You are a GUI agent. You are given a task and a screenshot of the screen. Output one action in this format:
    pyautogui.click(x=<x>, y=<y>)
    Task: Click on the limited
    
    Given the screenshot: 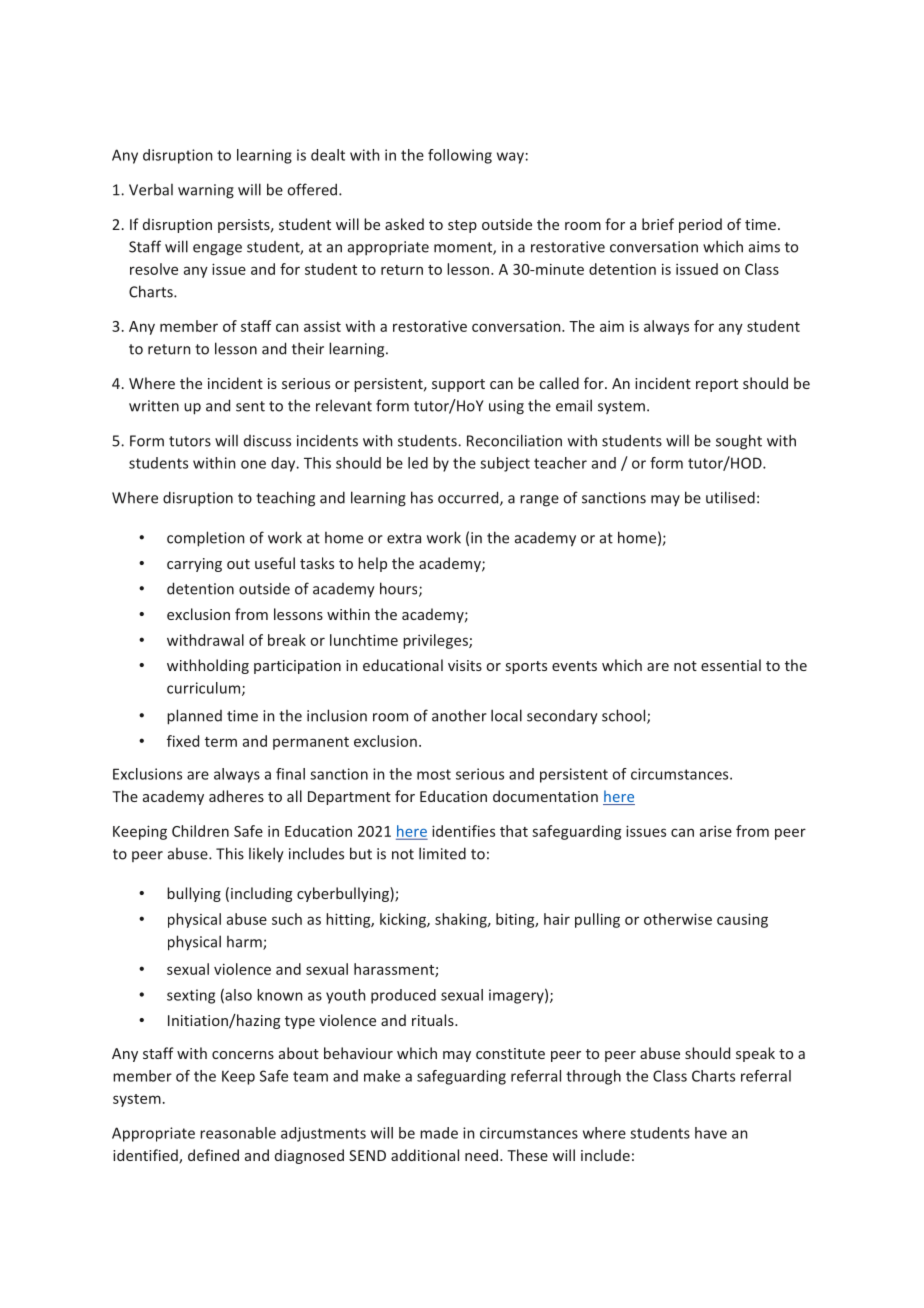 What is the action you would take?
    pyautogui.click(x=442, y=853)
